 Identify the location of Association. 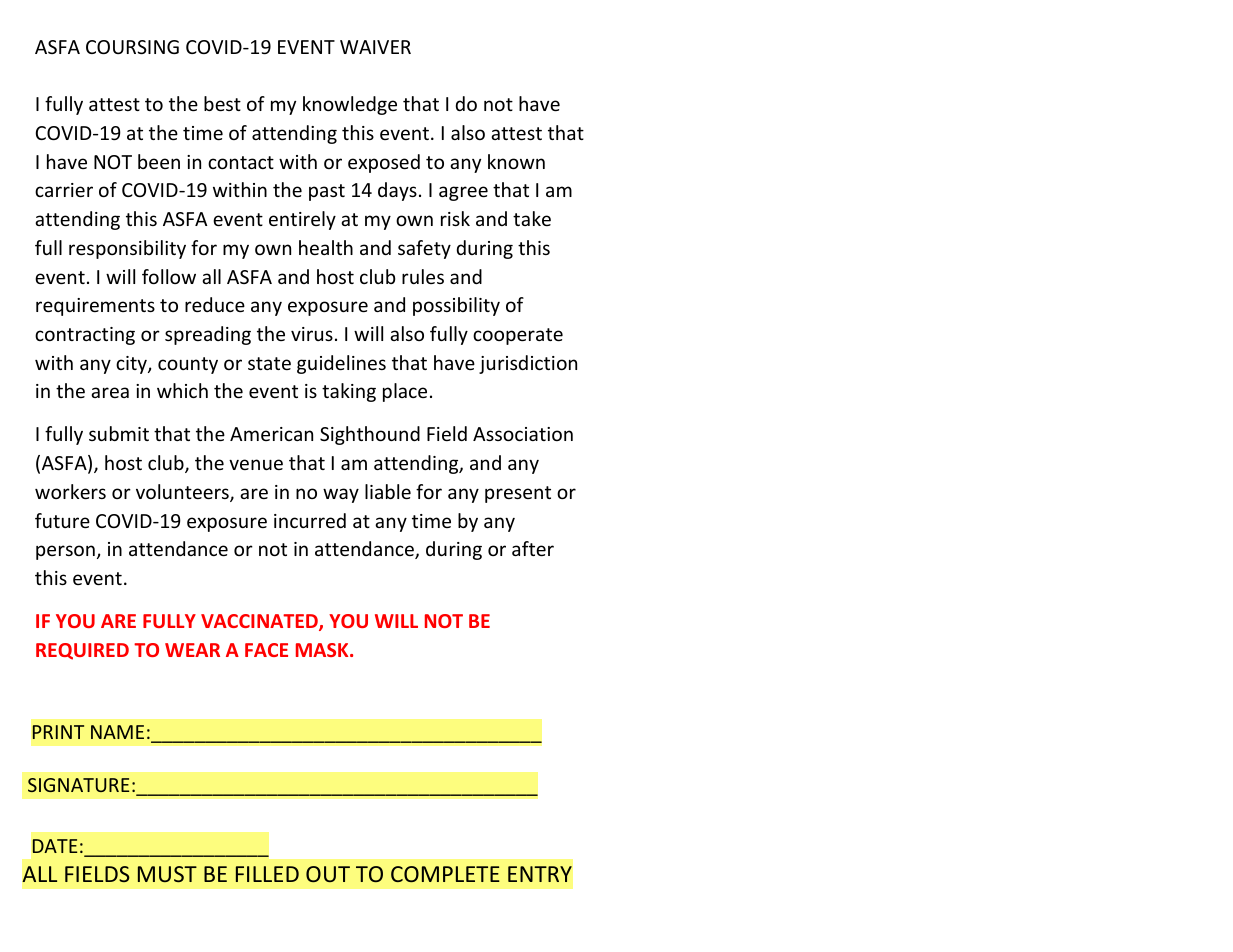
(523, 434).
